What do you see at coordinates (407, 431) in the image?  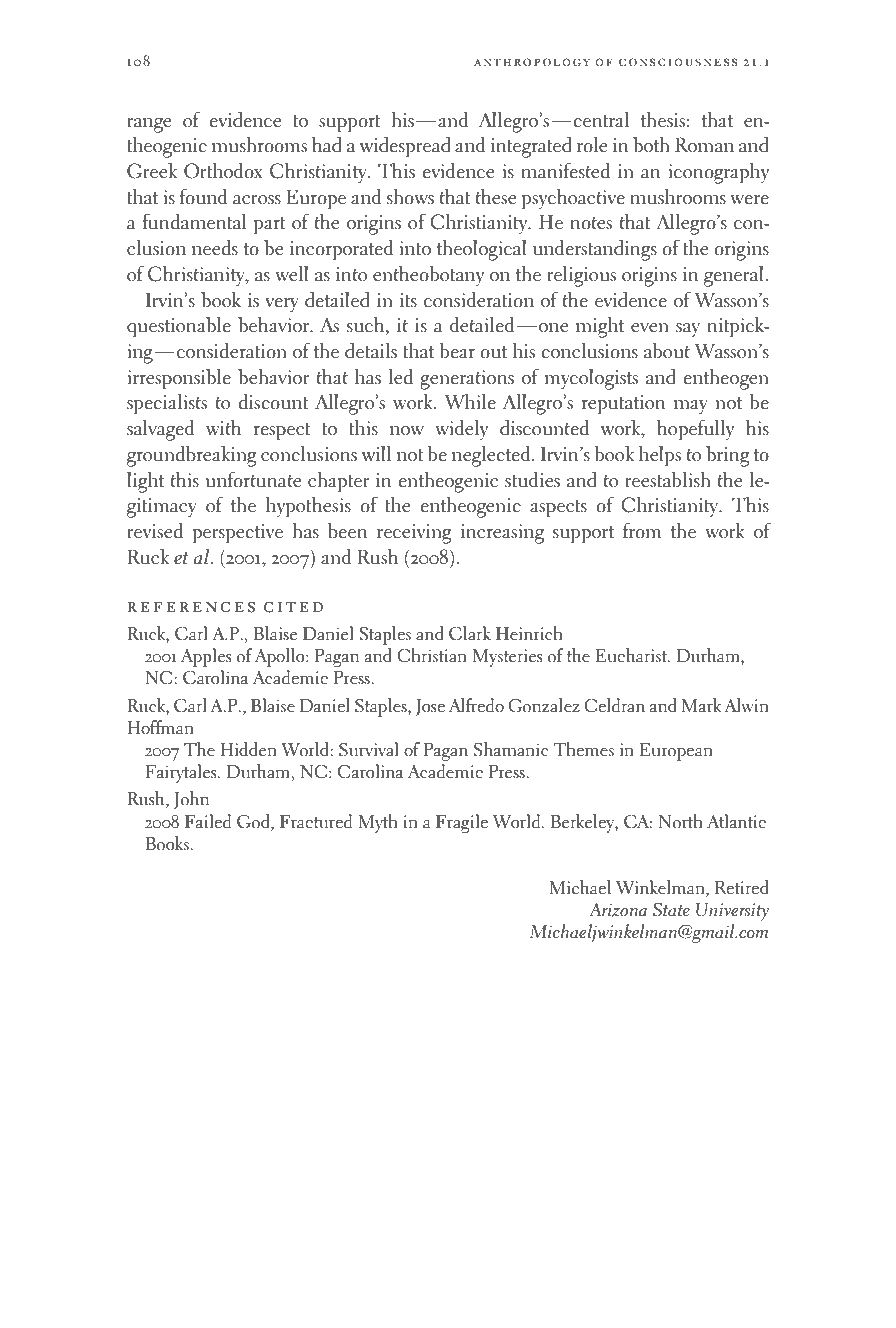 I see `now` at bounding box center [407, 431].
